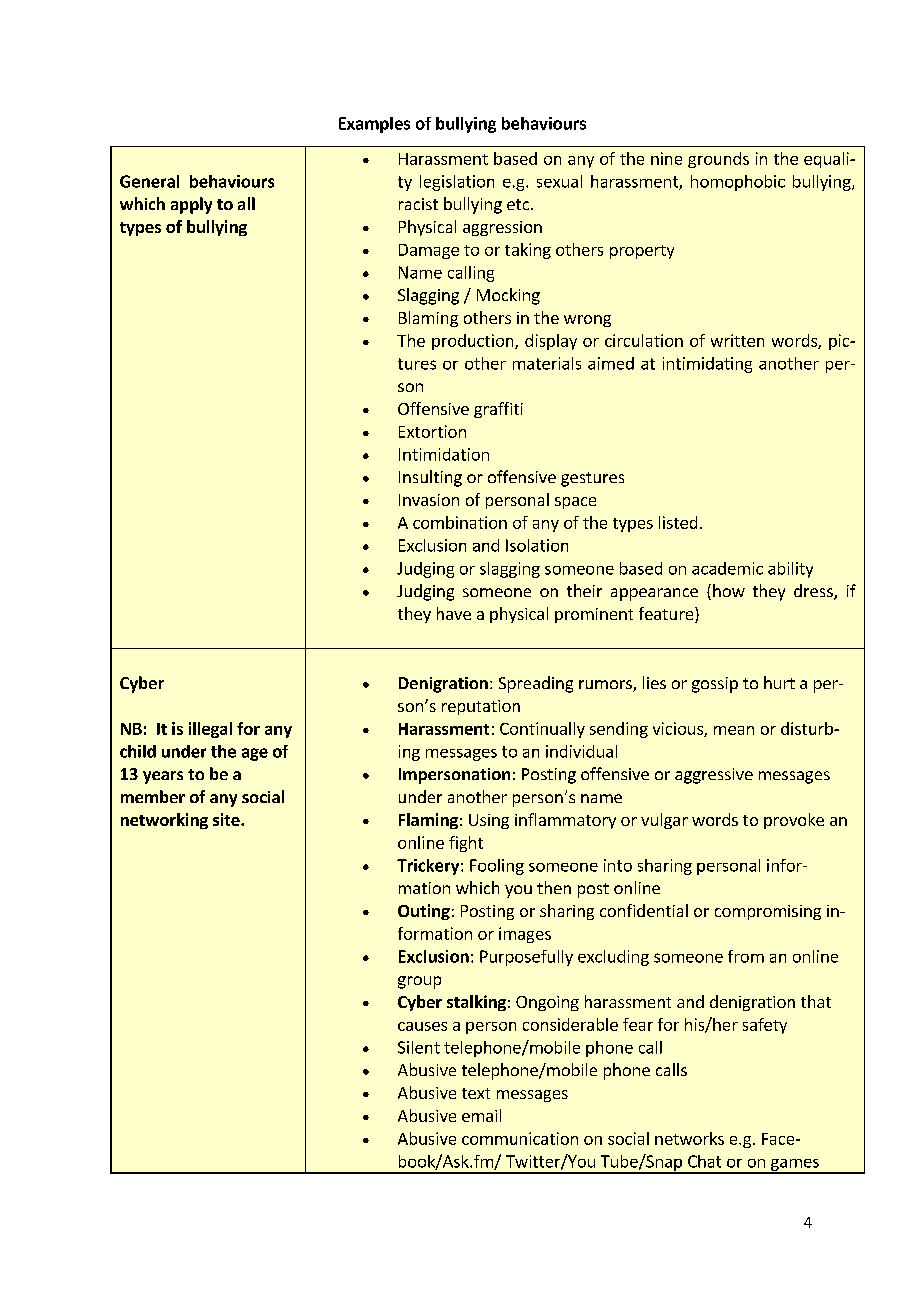 The width and height of the screenshot is (924, 1308). Describe the element at coordinates (689, 1138) in the screenshot. I see `networks` at that location.
